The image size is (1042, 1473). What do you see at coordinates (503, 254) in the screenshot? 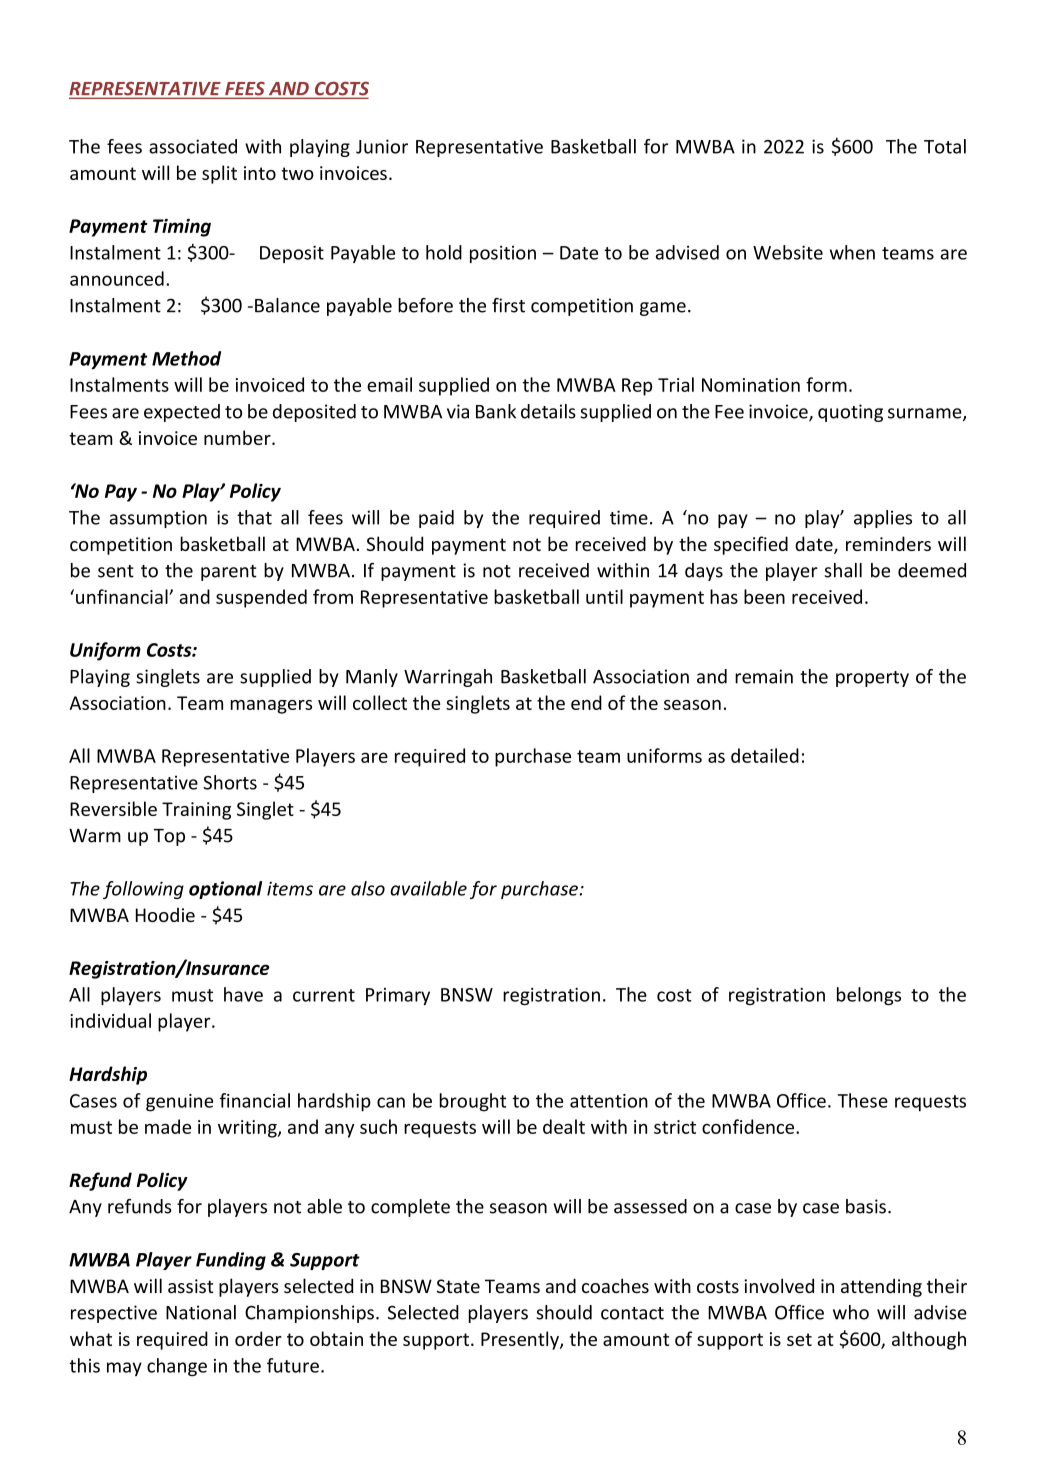
I see `position` at bounding box center [503, 254].
